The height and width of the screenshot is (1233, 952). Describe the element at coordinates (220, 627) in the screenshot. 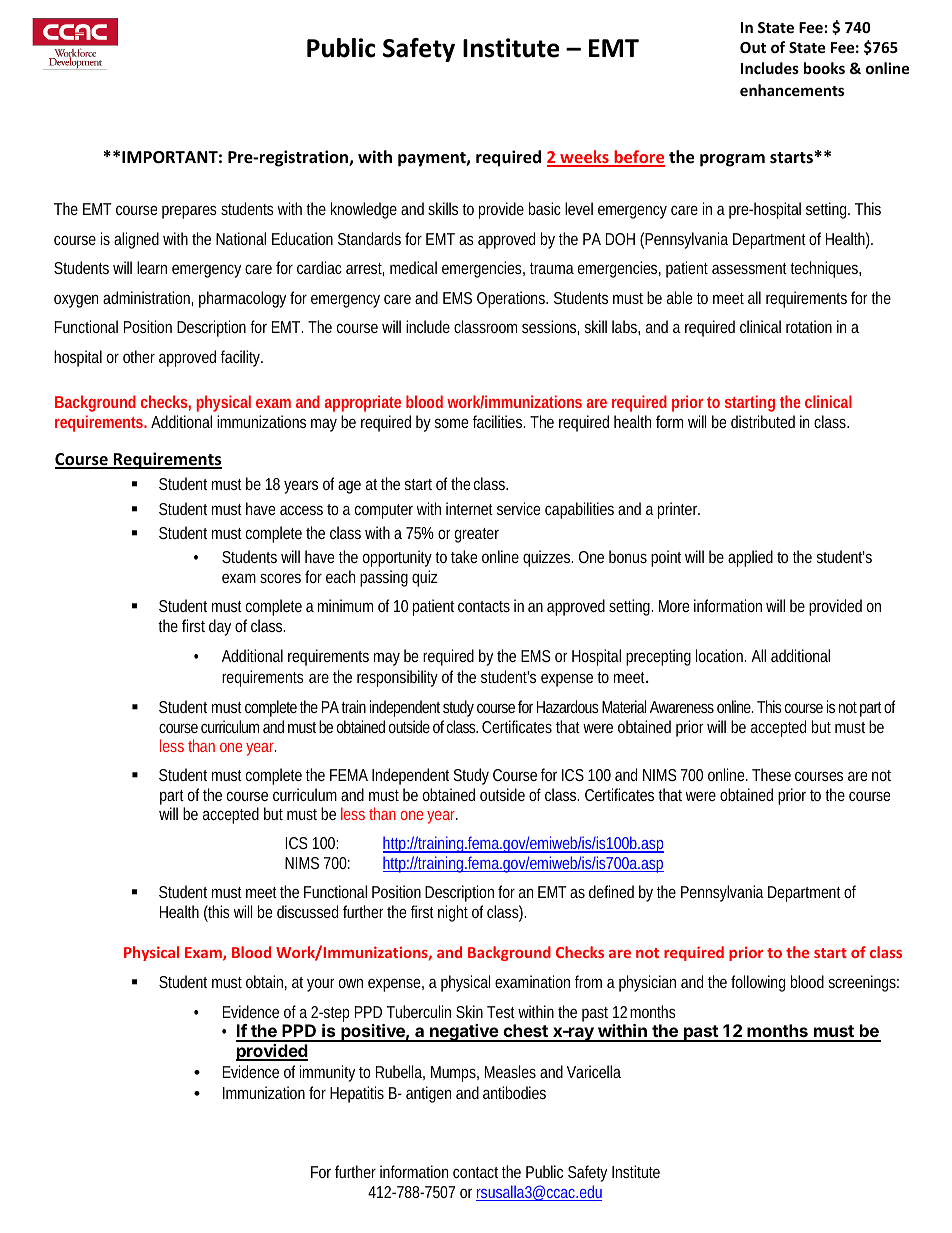

I see `day` at that location.
